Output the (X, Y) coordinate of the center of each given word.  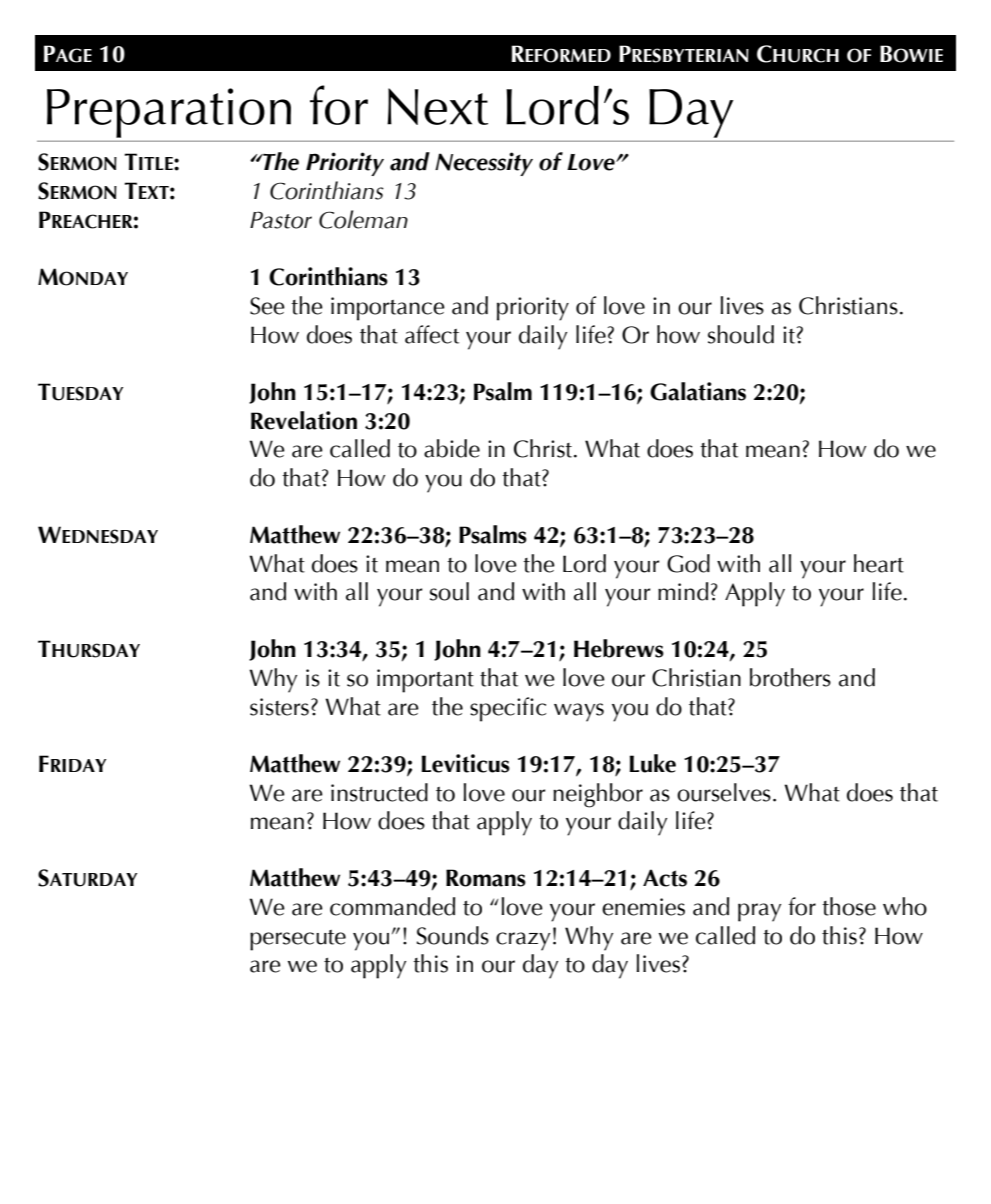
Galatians (698, 391)
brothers (790, 677)
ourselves (724, 792)
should (741, 334)
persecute (298, 940)
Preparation (169, 113)
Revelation (304, 420)
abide (452, 448)
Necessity (484, 164)
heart (879, 563)
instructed (379, 792)
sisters (279, 707)
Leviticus (466, 763)
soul (449, 591)
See (267, 306)
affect (432, 334)
